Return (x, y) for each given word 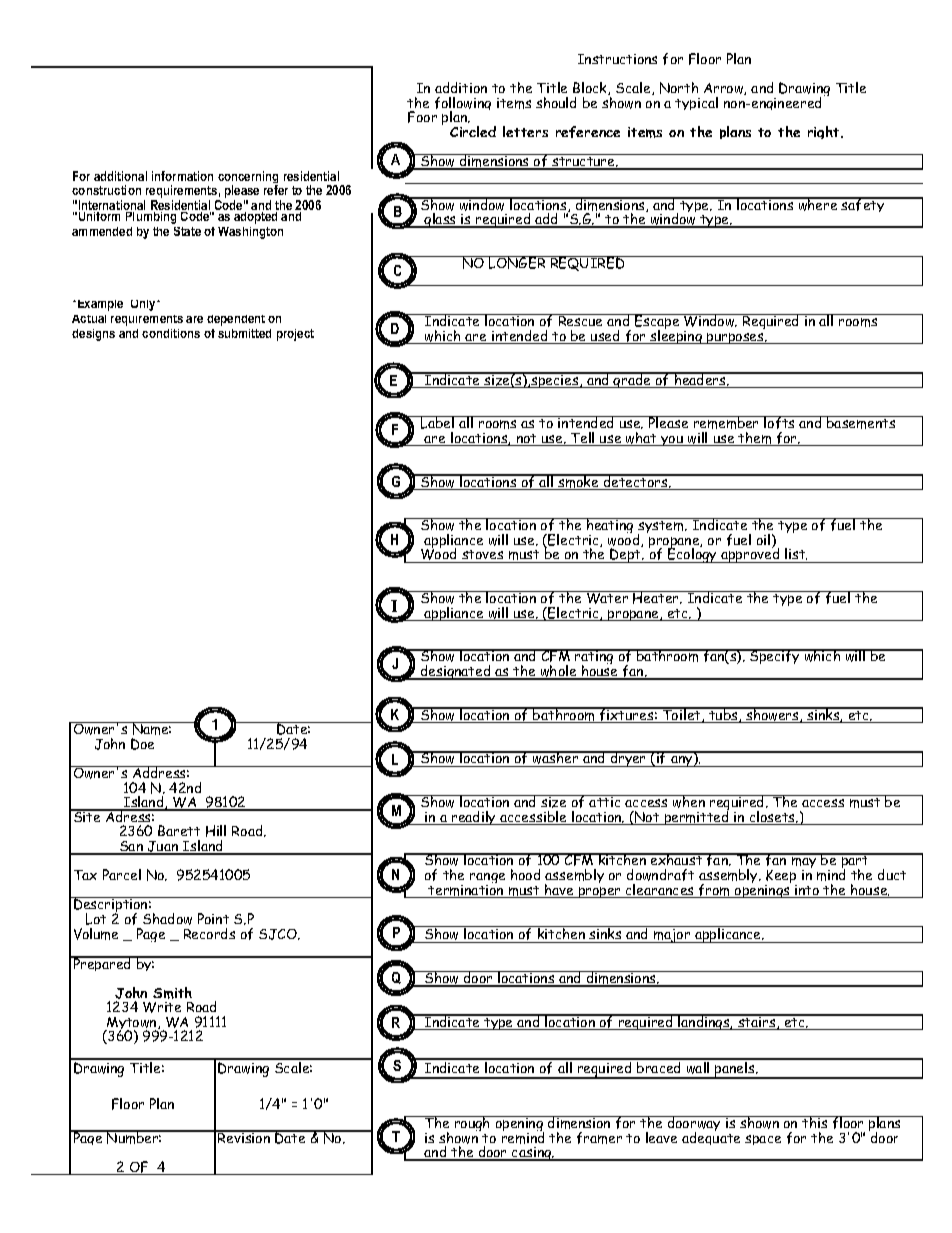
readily (474, 818)
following (463, 105)
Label (438, 422)
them (755, 439)
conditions (171, 333)
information (182, 176)
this (815, 1122)
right (825, 132)
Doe (142, 744)
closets (773, 818)
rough (473, 1125)
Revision (244, 1136)
